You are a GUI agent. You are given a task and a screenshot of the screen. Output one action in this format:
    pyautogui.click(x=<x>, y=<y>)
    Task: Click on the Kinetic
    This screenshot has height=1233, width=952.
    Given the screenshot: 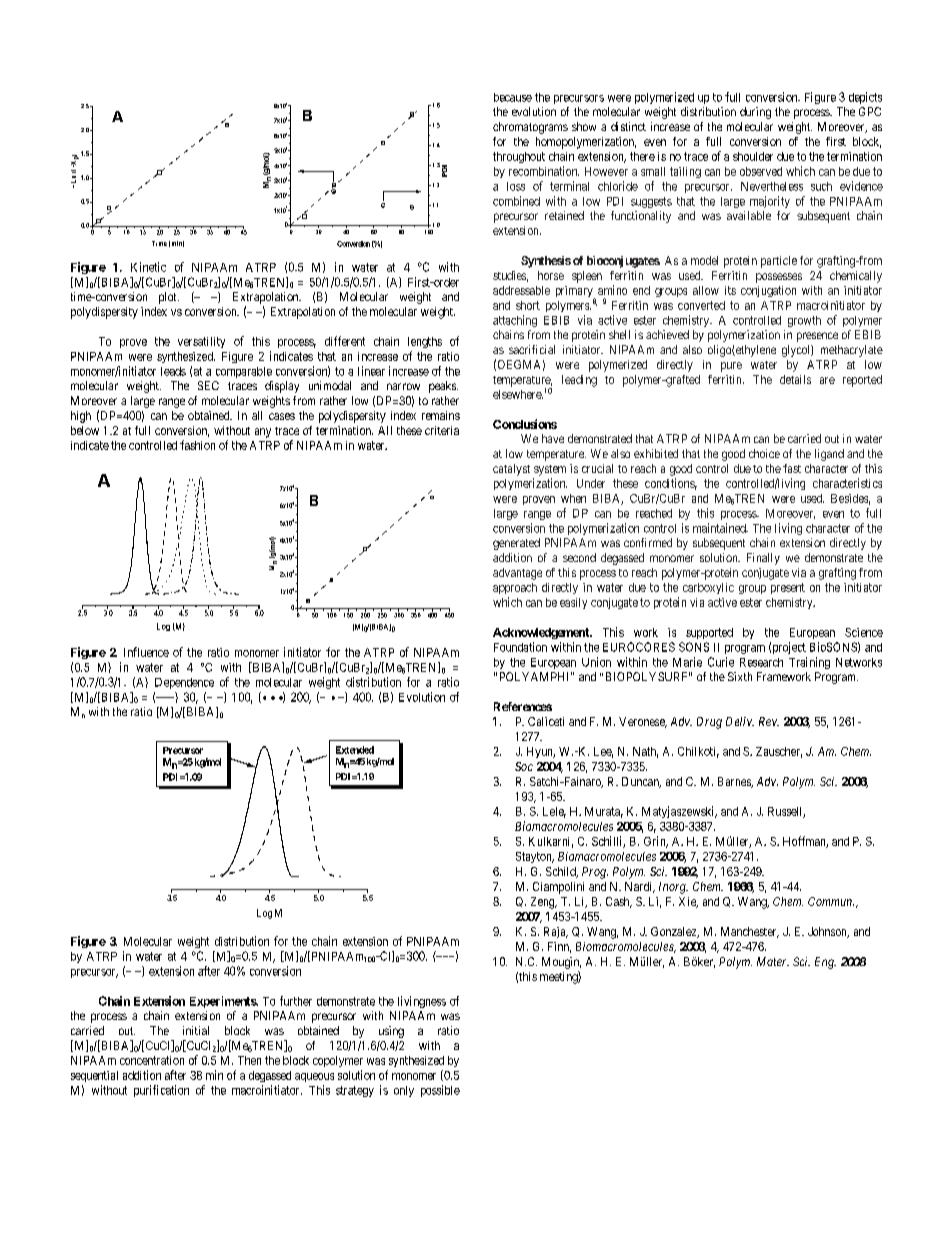 What is the action you would take?
    pyautogui.click(x=148, y=267)
